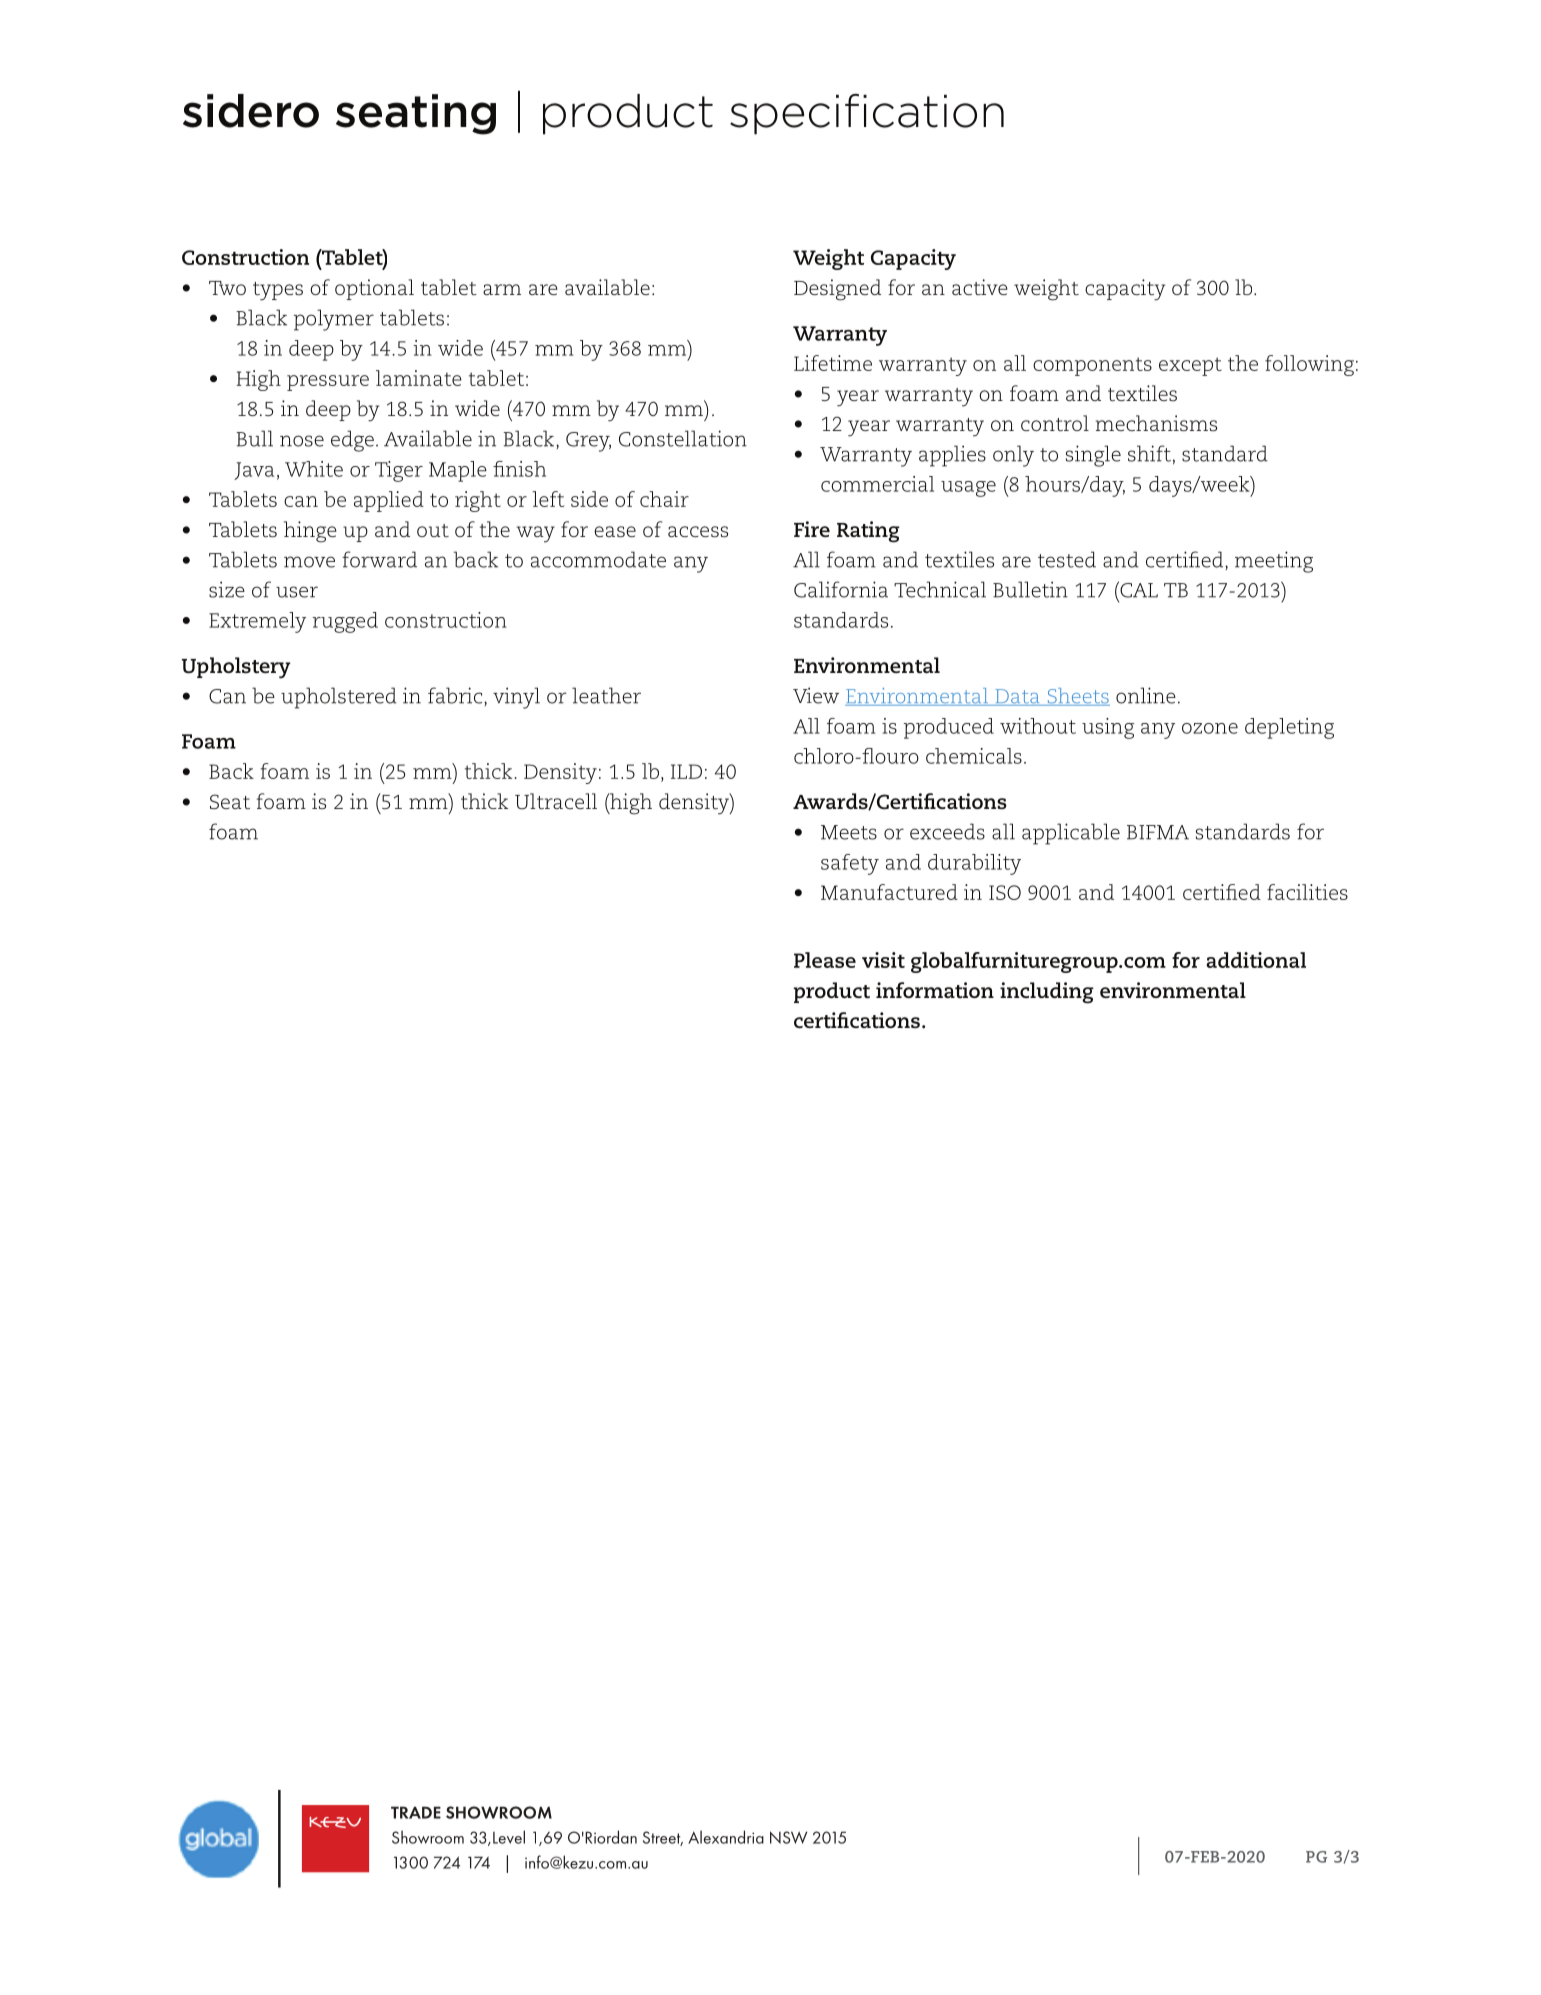  What do you see at coordinates (883, 960) in the page?
I see `visit` at bounding box center [883, 960].
